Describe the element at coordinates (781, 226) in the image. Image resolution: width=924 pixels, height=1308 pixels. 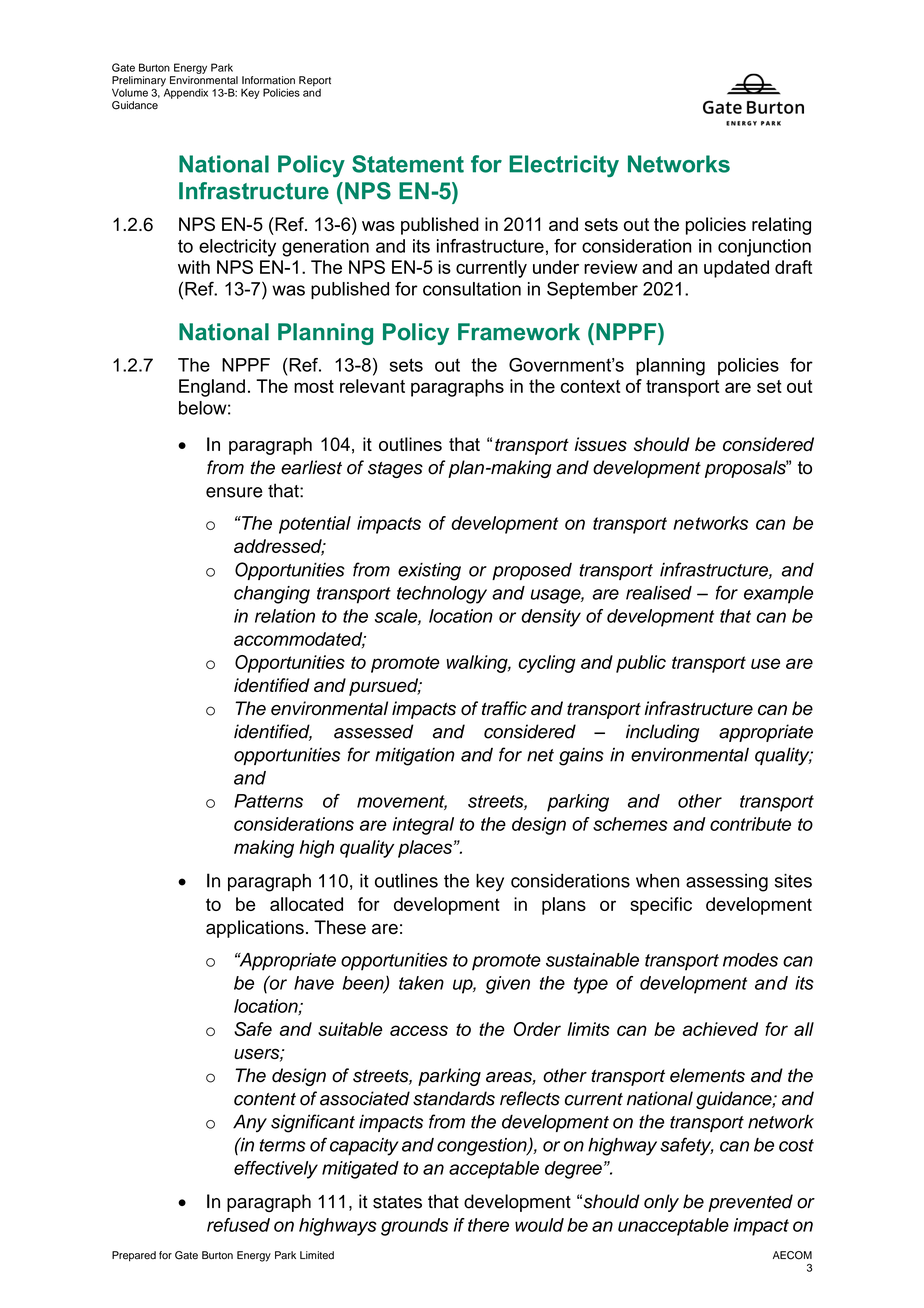
I see `relating` at that location.
